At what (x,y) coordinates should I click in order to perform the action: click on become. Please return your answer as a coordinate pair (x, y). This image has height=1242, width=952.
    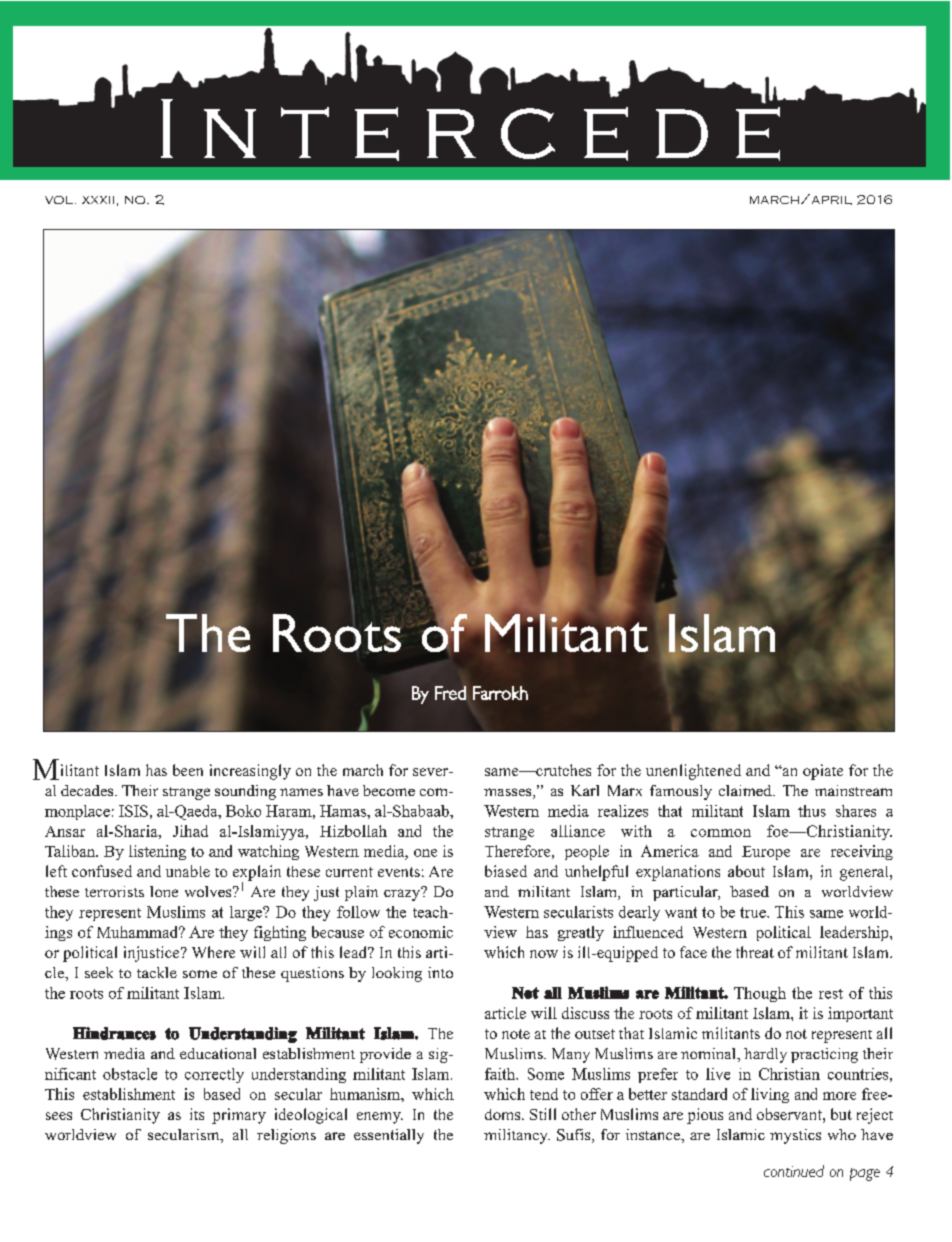
    Looking at the image, I should click on (389, 790).
